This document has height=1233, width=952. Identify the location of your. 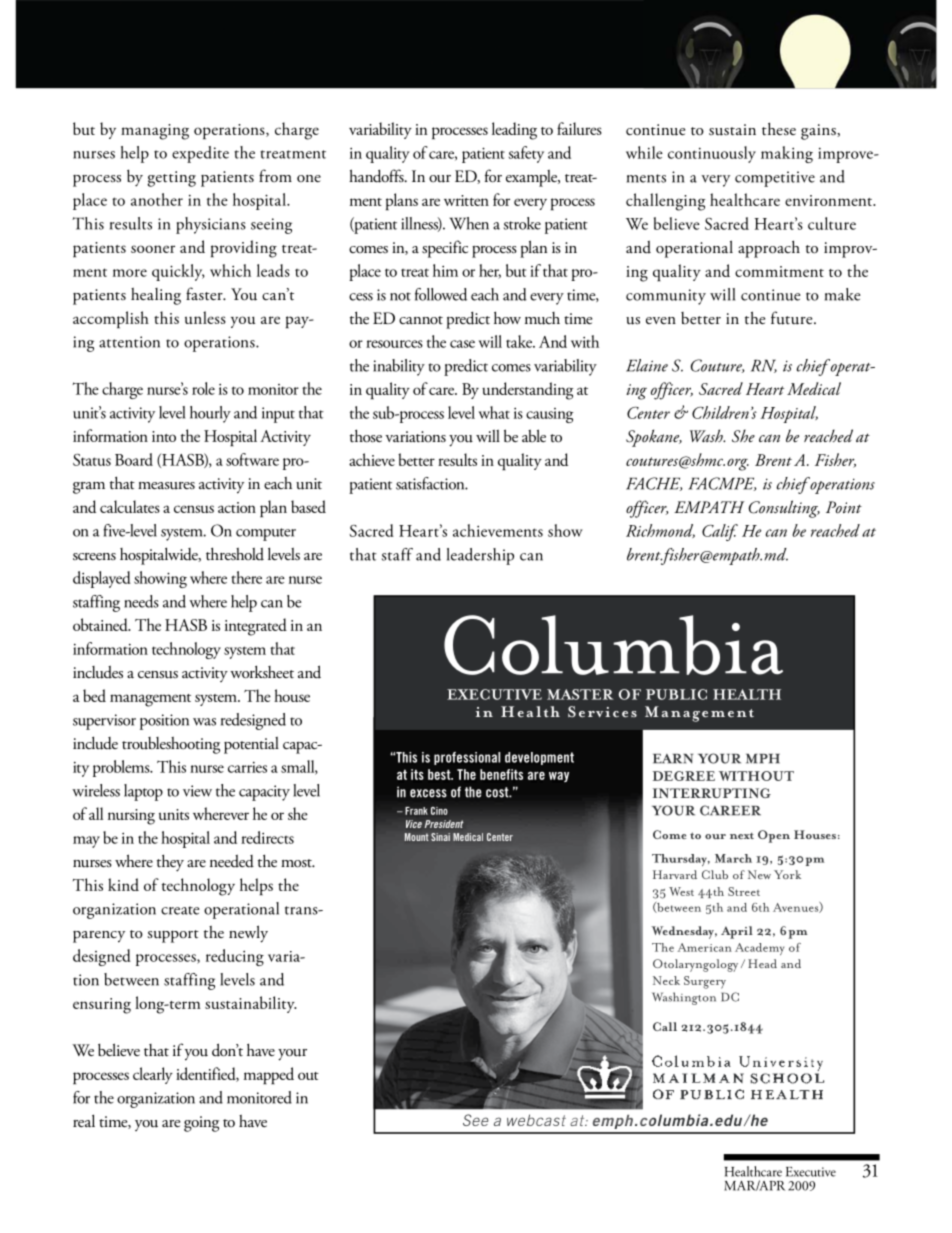
(292, 1055).
